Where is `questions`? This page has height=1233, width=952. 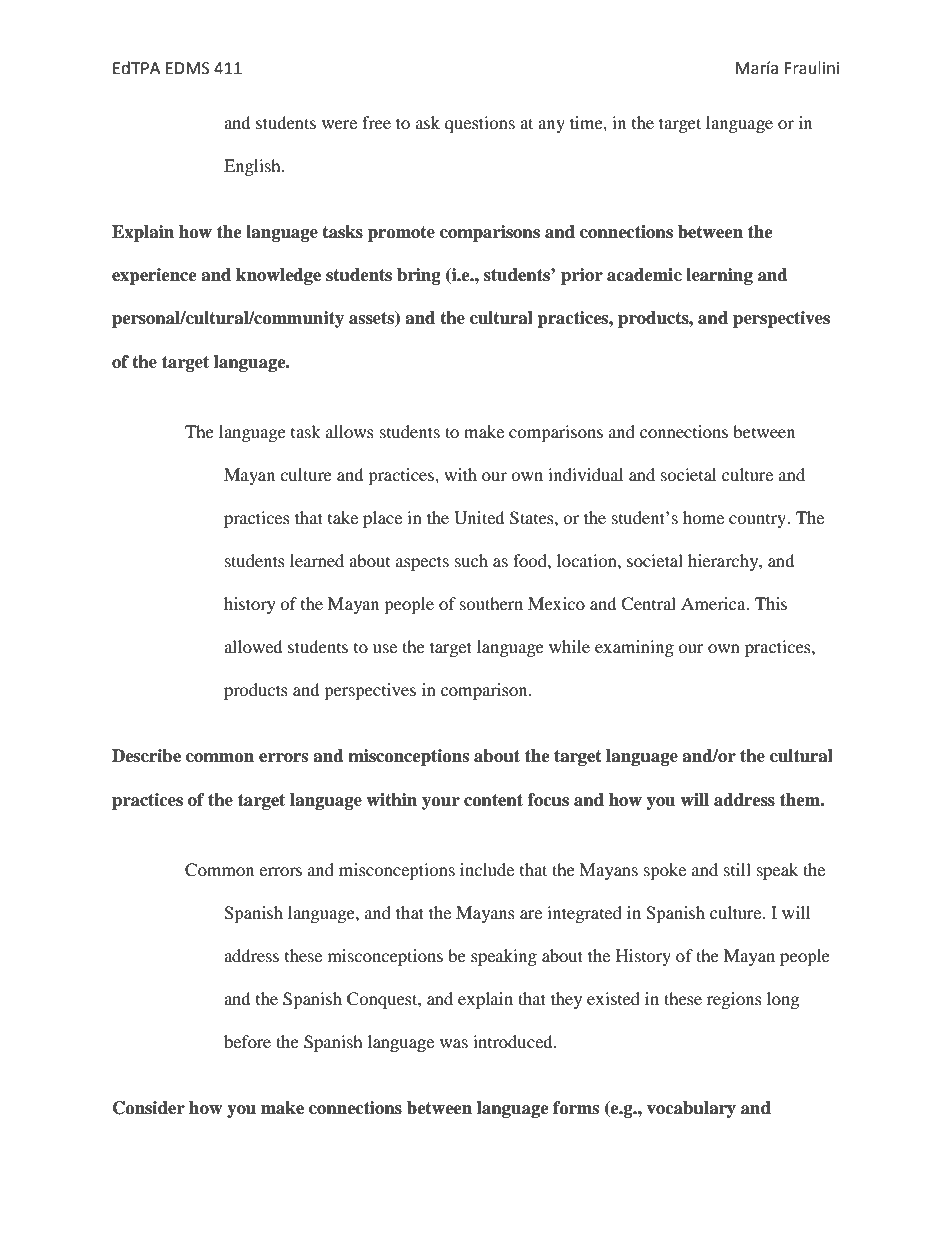 questions is located at coordinates (480, 124).
